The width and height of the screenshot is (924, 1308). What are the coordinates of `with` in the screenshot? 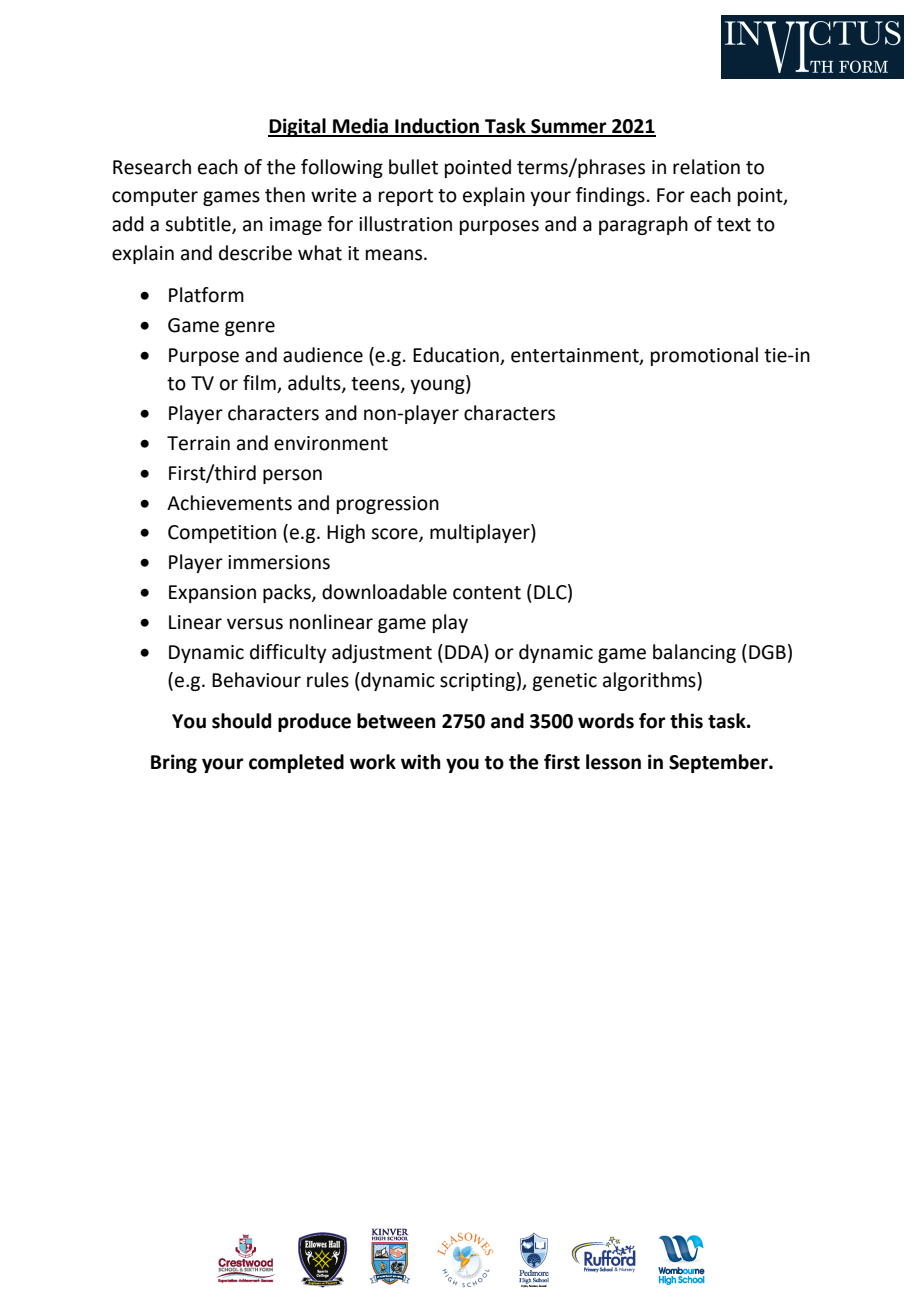 It's located at (421, 762).
